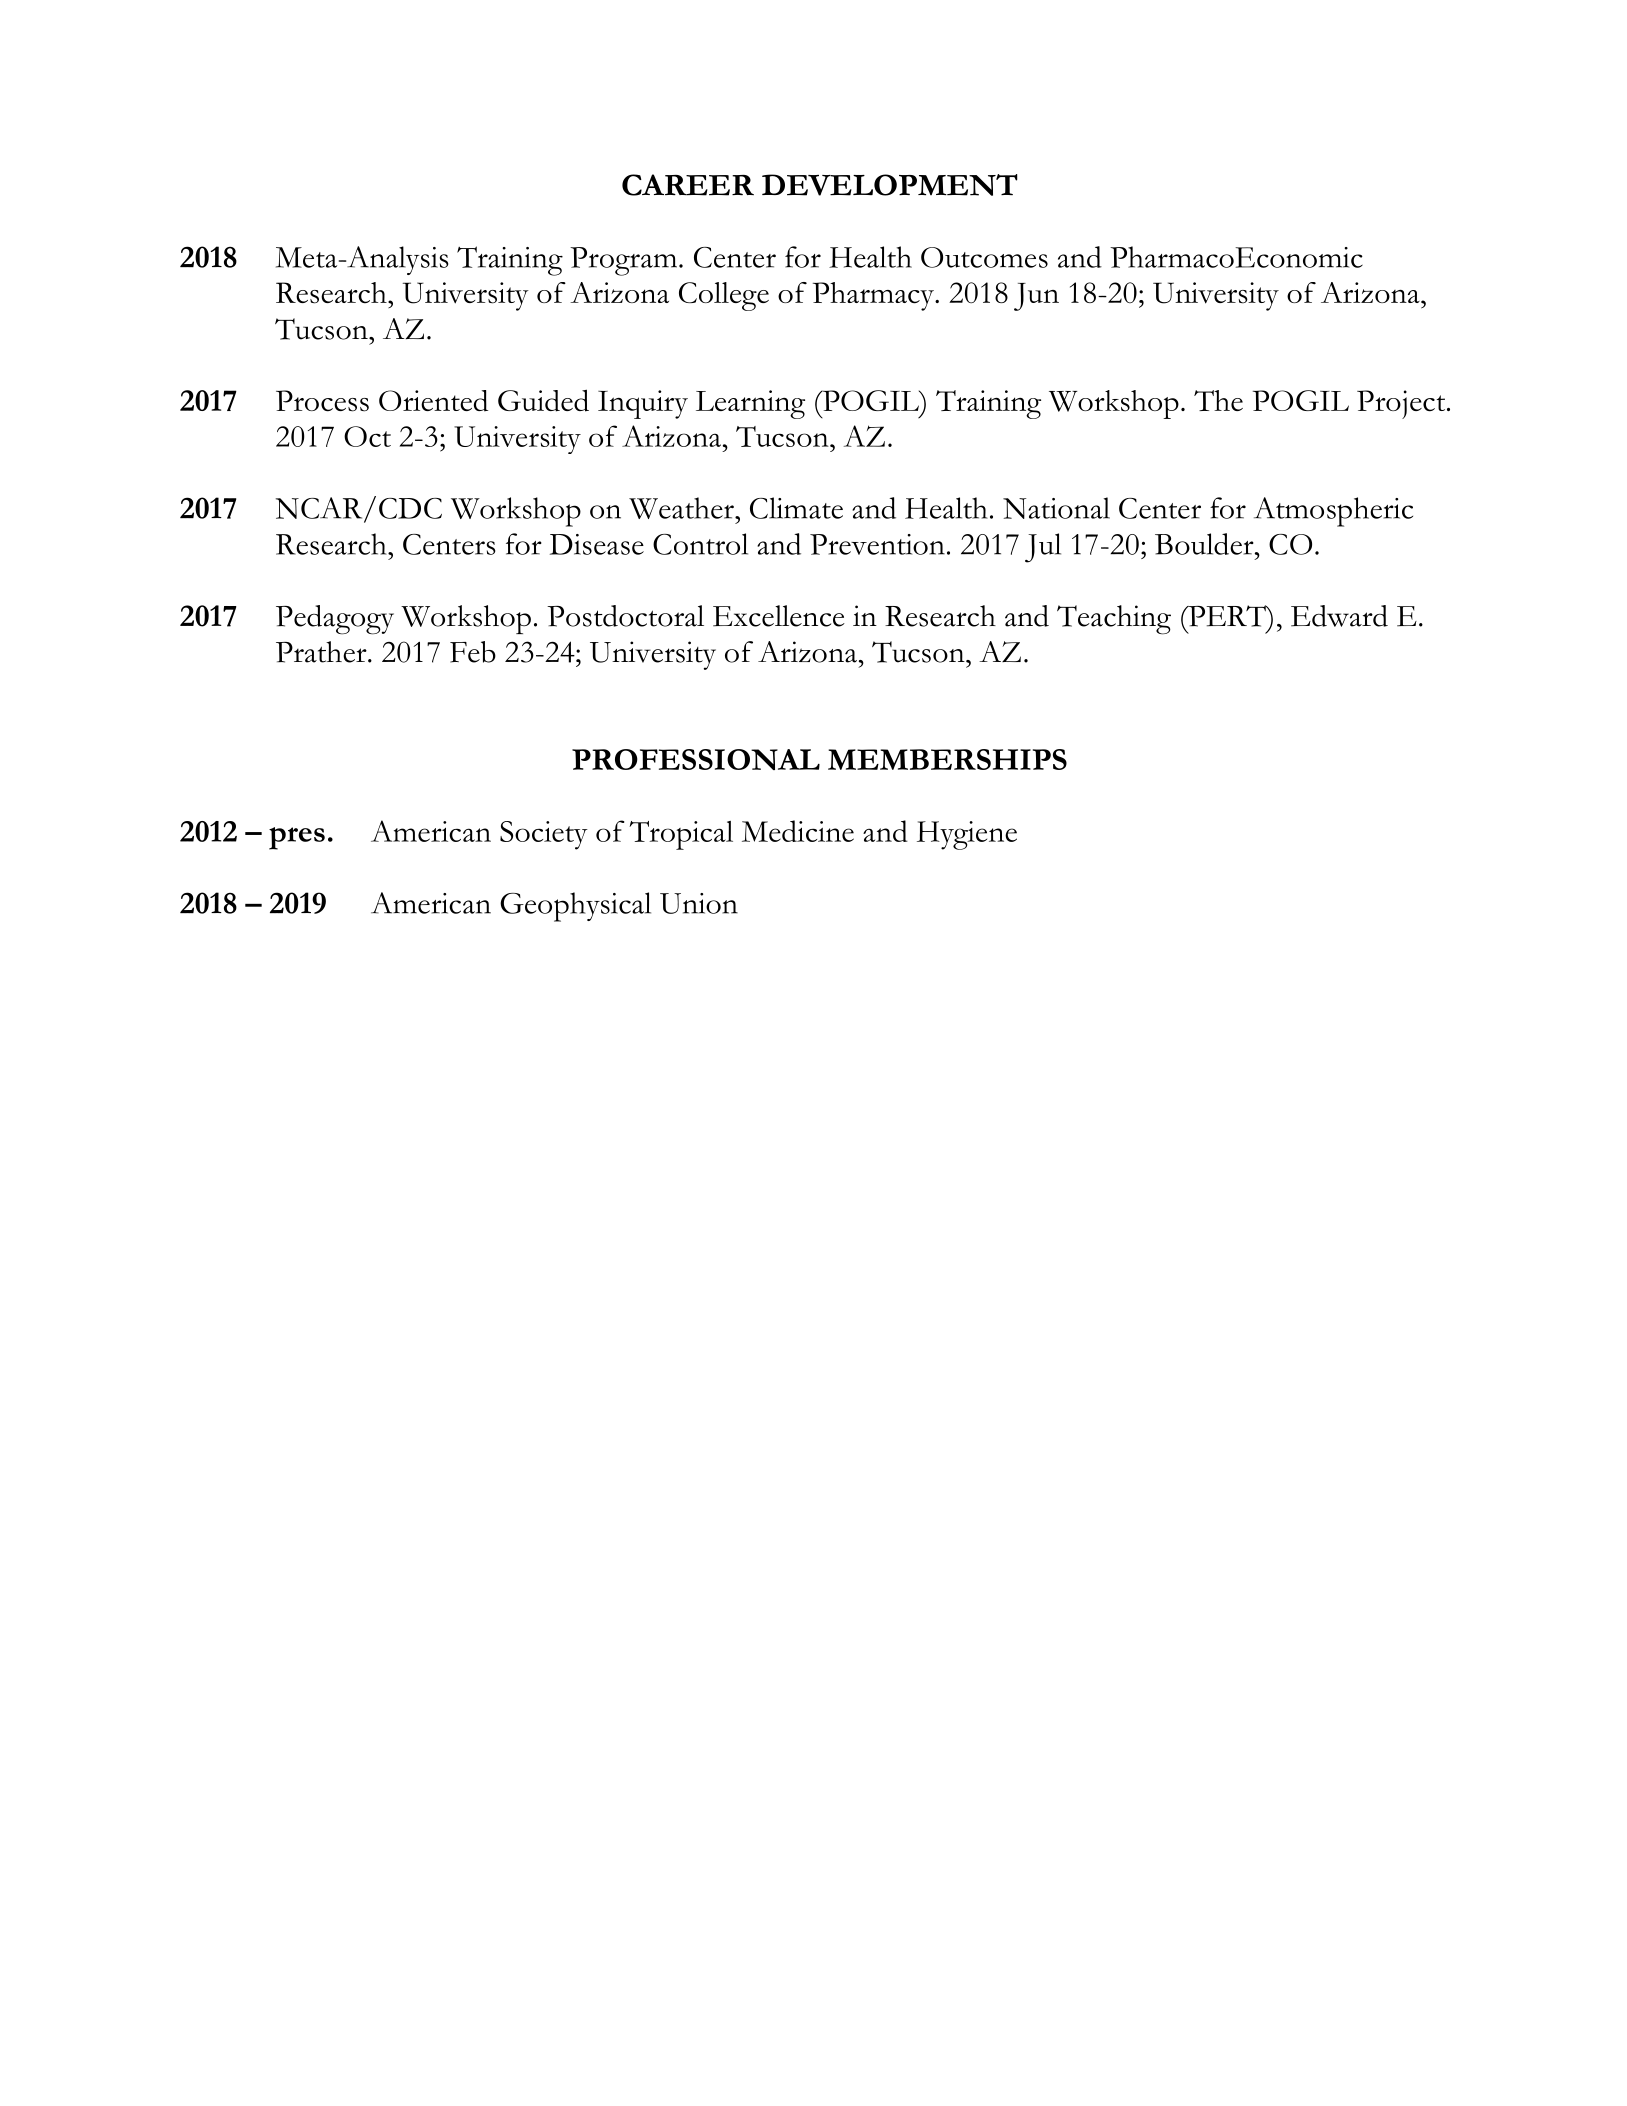 Image resolution: width=1627 pixels, height=2106 pixels. I want to click on Feb, so click(473, 652).
